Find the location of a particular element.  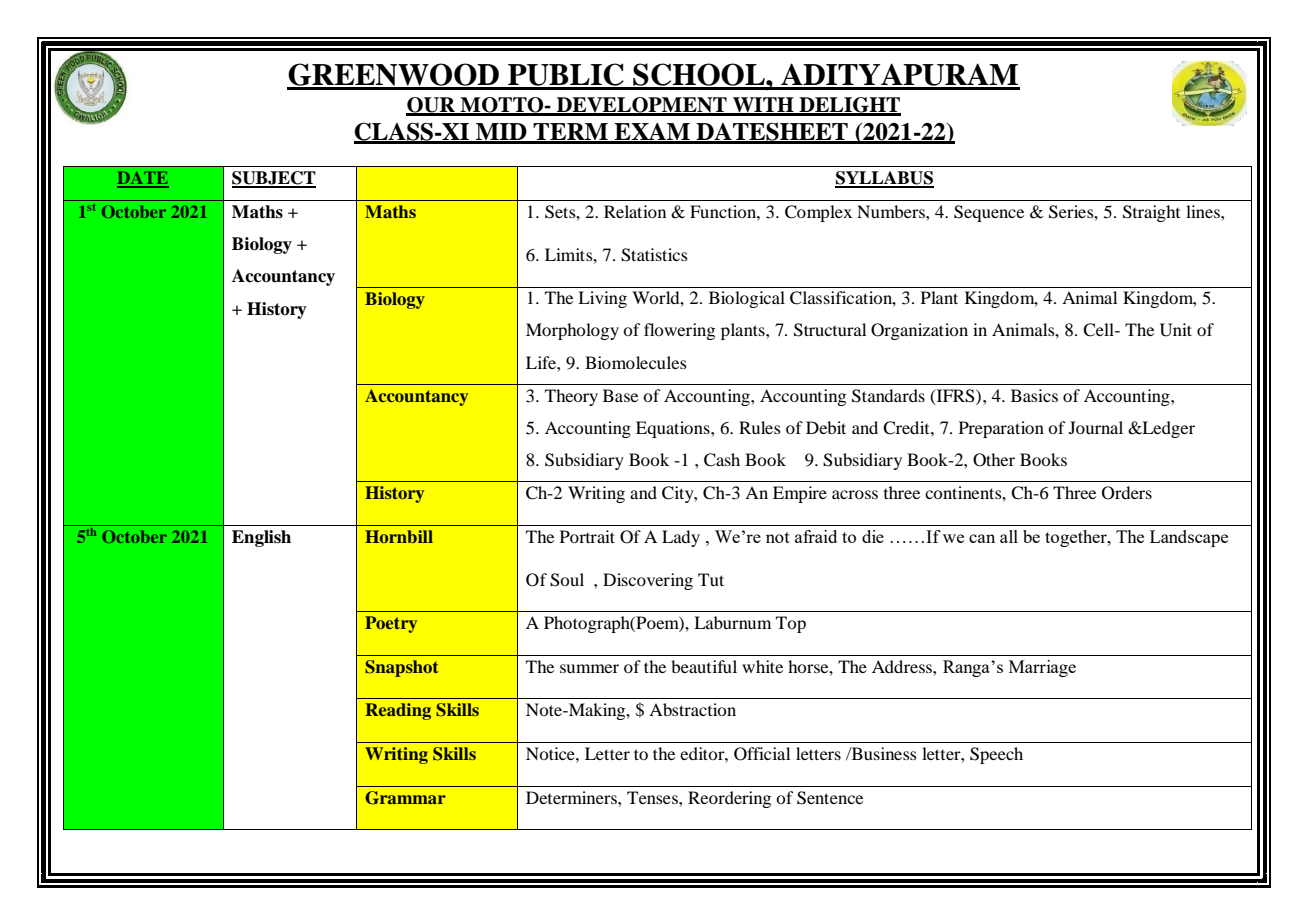

Cash is located at coordinates (722, 460).
